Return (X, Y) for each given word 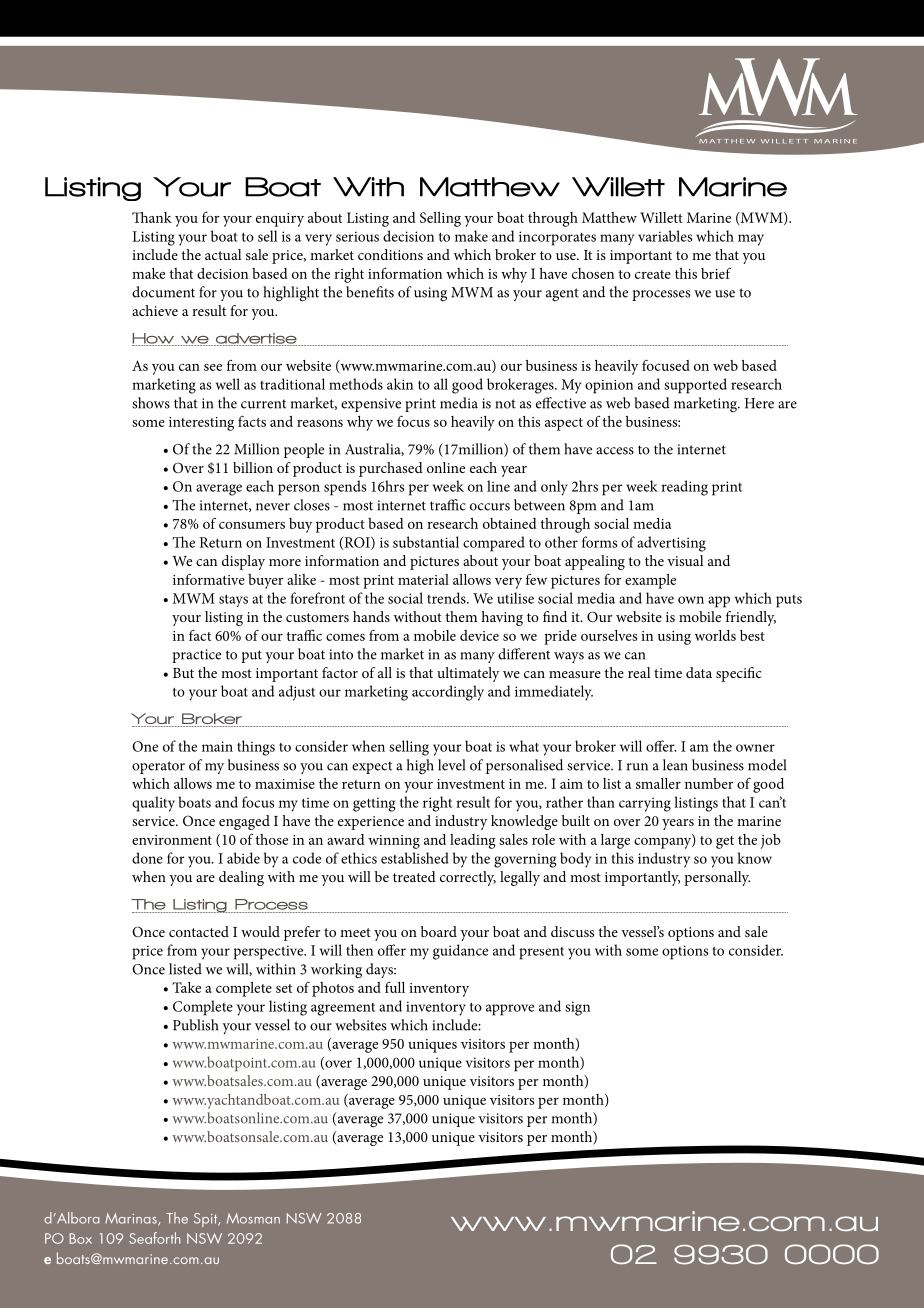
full (395, 987)
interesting (201, 424)
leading (473, 841)
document (163, 292)
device (479, 635)
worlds (715, 635)
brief (716, 273)
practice (196, 656)
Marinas (132, 1219)
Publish (195, 1025)
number (709, 783)
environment (172, 840)
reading (684, 488)
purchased (391, 469)
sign (577, 1008)
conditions (390, 254)
